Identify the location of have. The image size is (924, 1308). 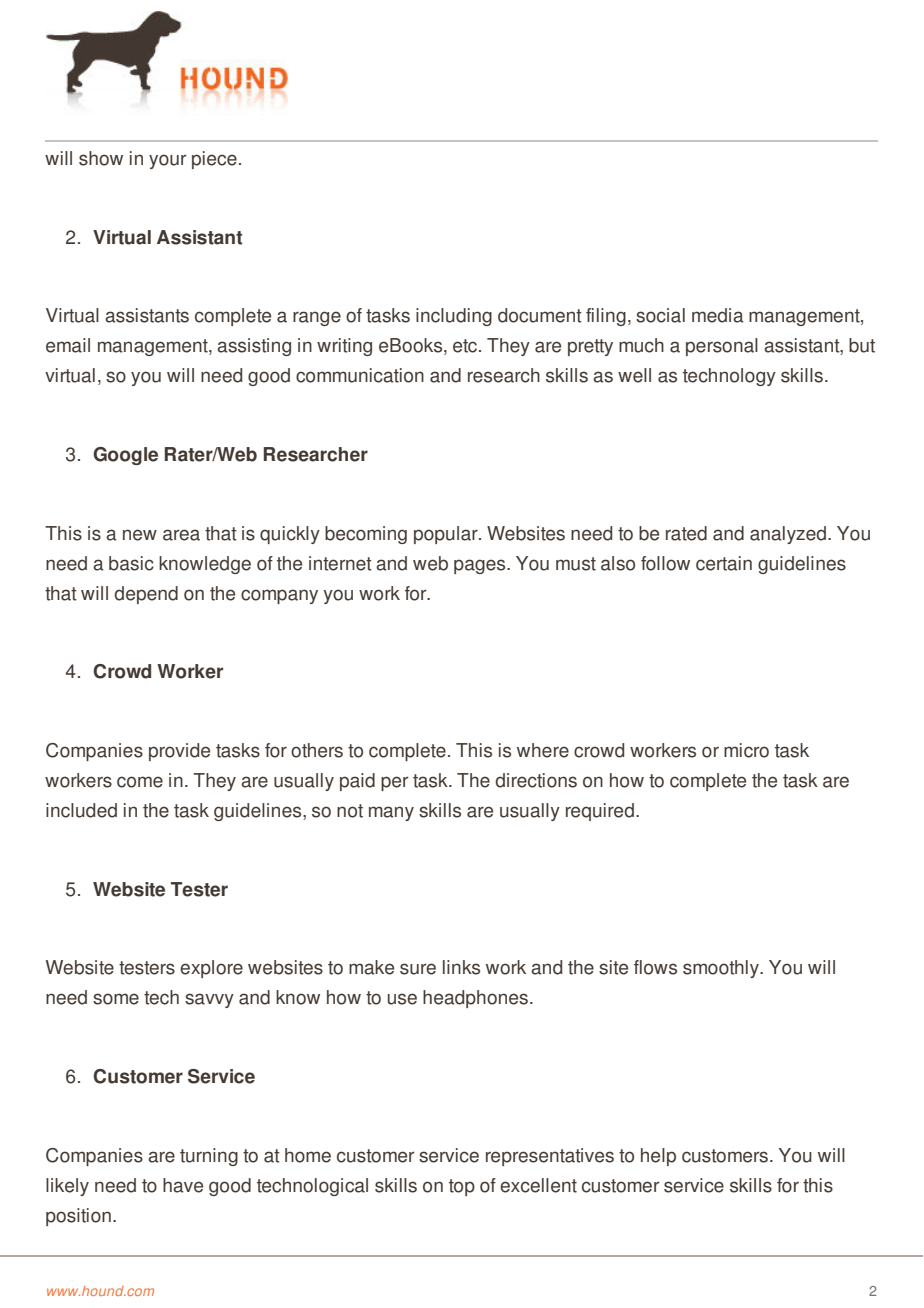
(183, 1185).
